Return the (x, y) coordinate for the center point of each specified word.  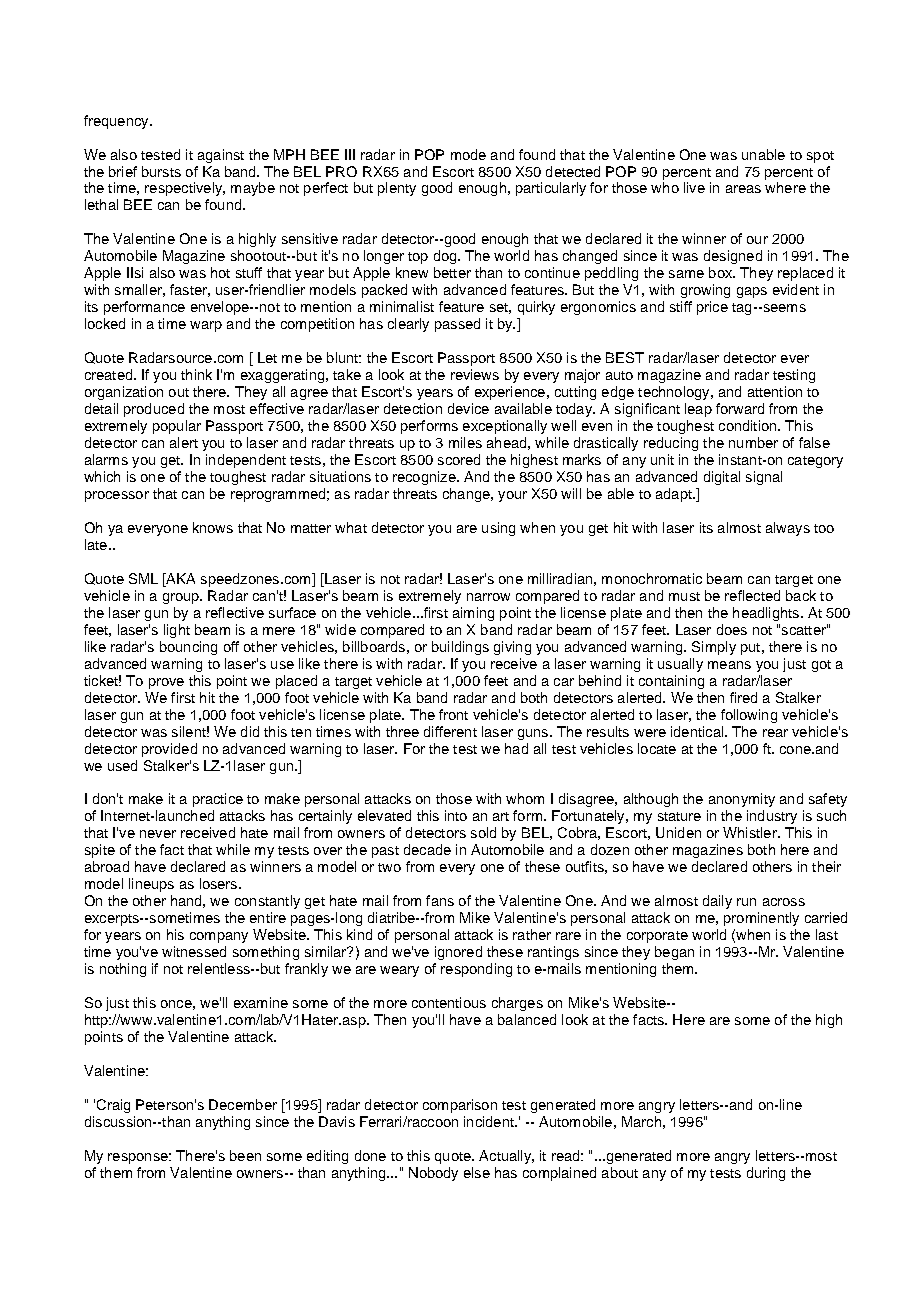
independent (246, 461)
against (221, 156)
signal (764, 478)
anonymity (742, 800)
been (245, 1155)
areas (743, 189)
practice (218, 800)
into (456, 815)
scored (459, 459)
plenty (397, 189)
